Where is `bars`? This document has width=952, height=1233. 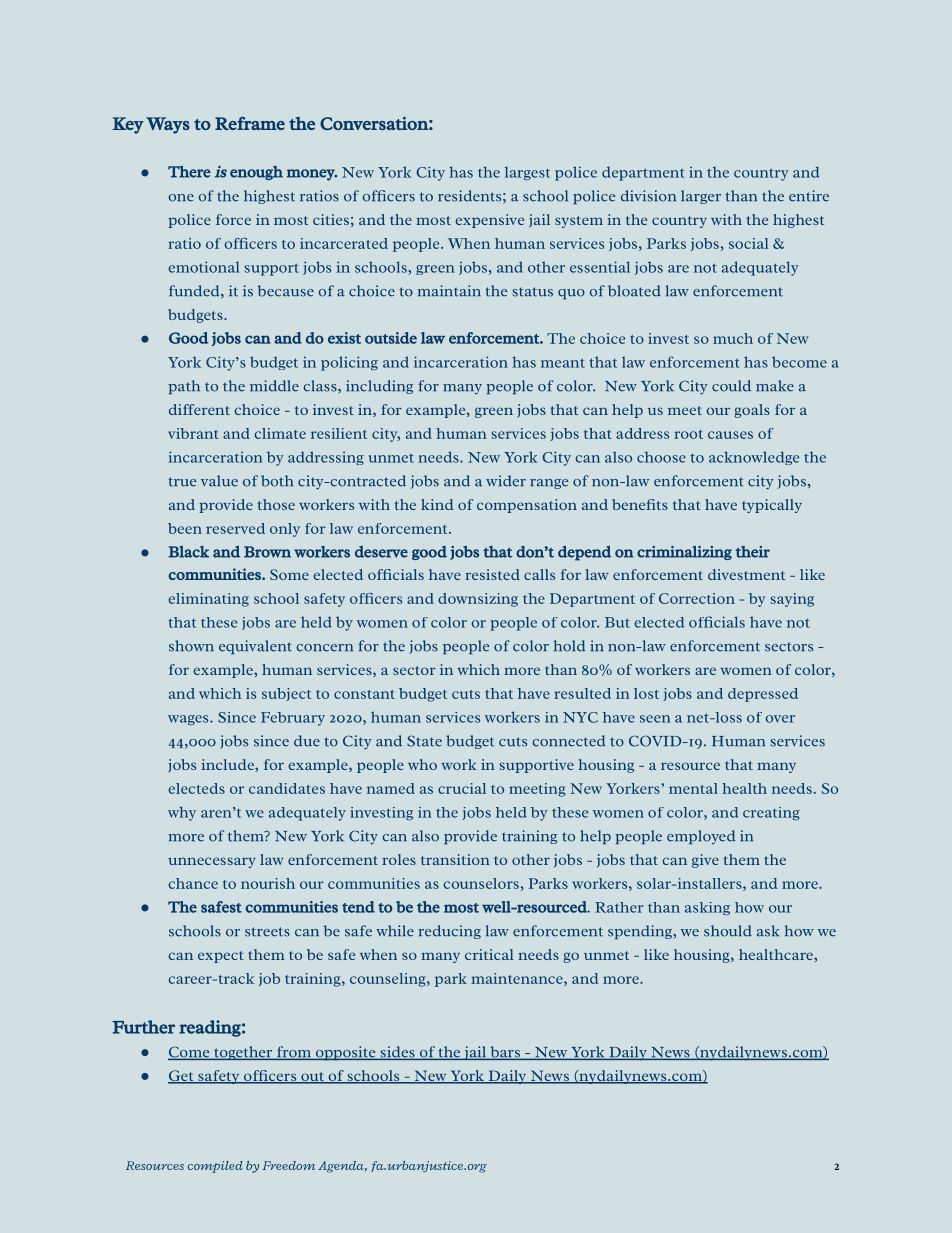 bars is located at coordinates (505, 1053).
